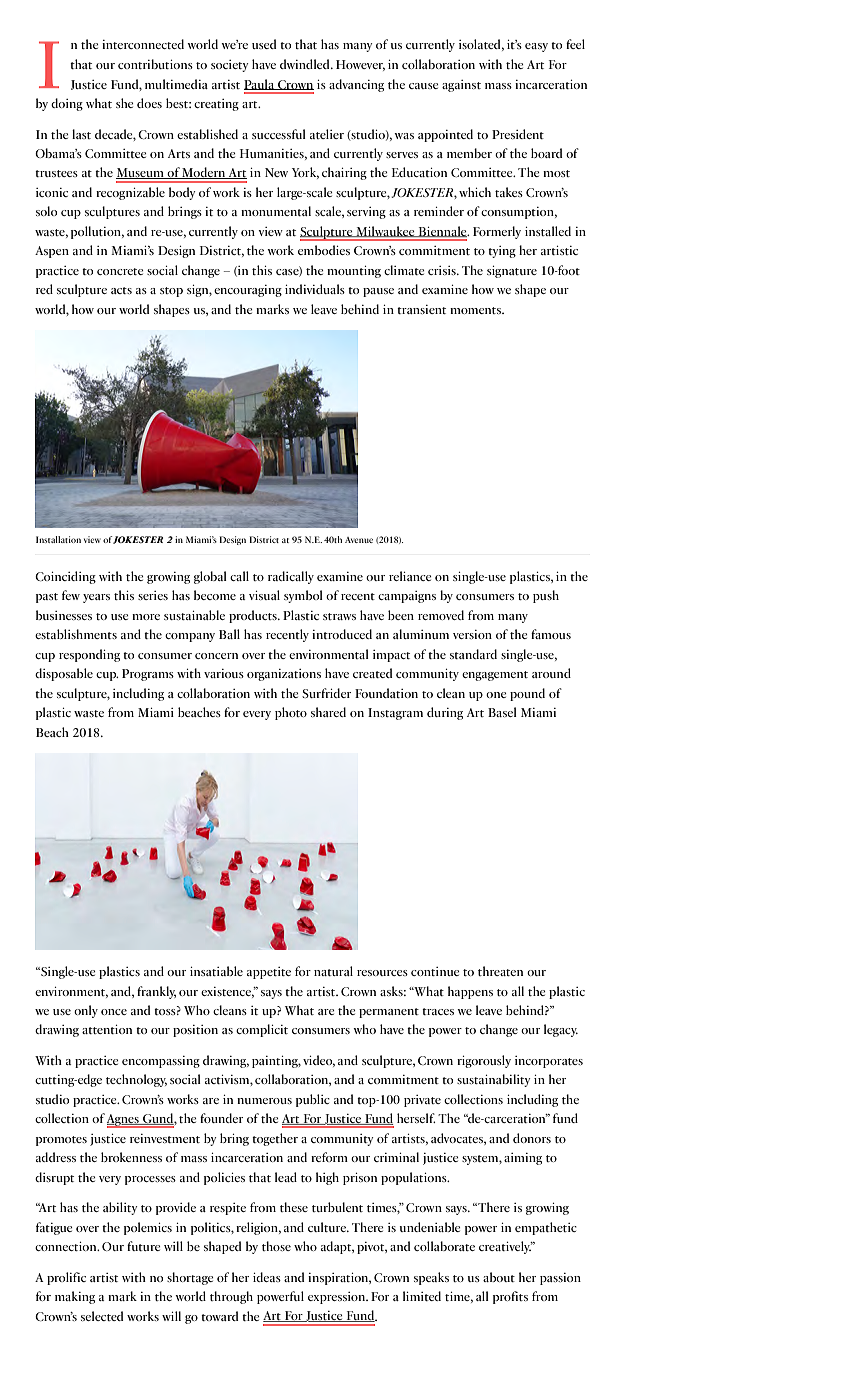  I want to click on Surfrider, so click(326, 693).
